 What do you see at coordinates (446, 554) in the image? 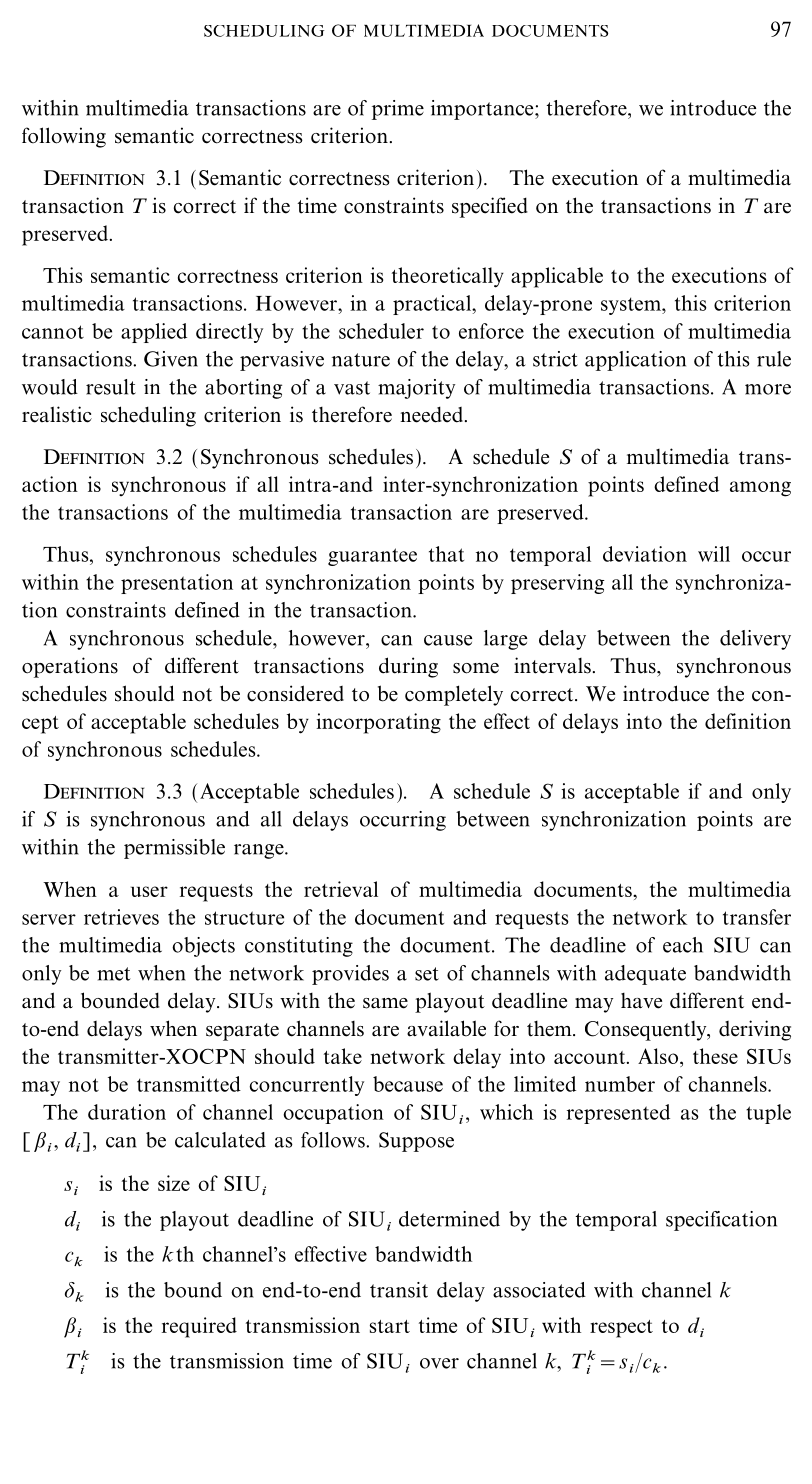
I see `that` at bounding box center [446, 554].
